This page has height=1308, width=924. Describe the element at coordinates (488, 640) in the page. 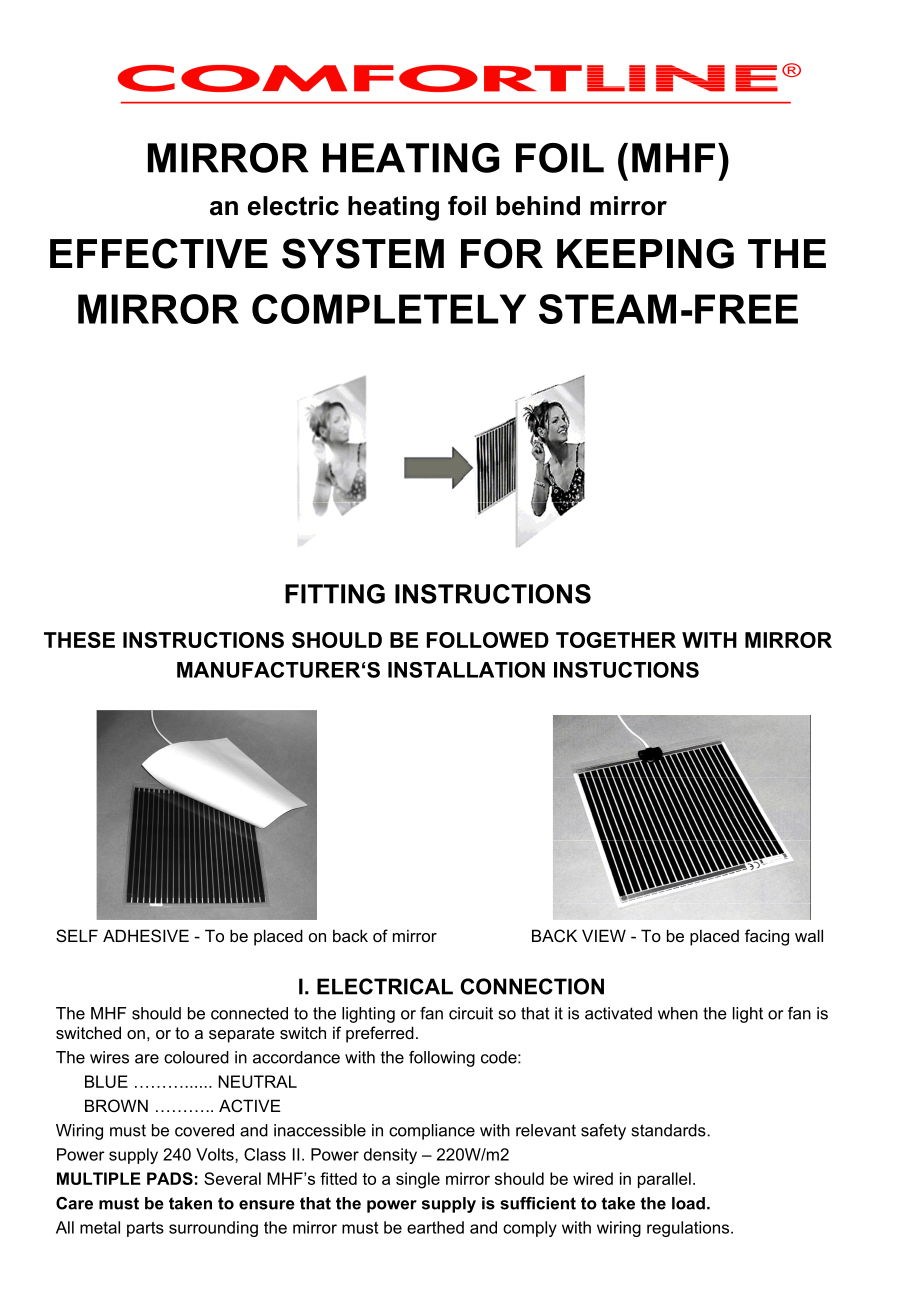

I see `FOLLOWED` at that location.
